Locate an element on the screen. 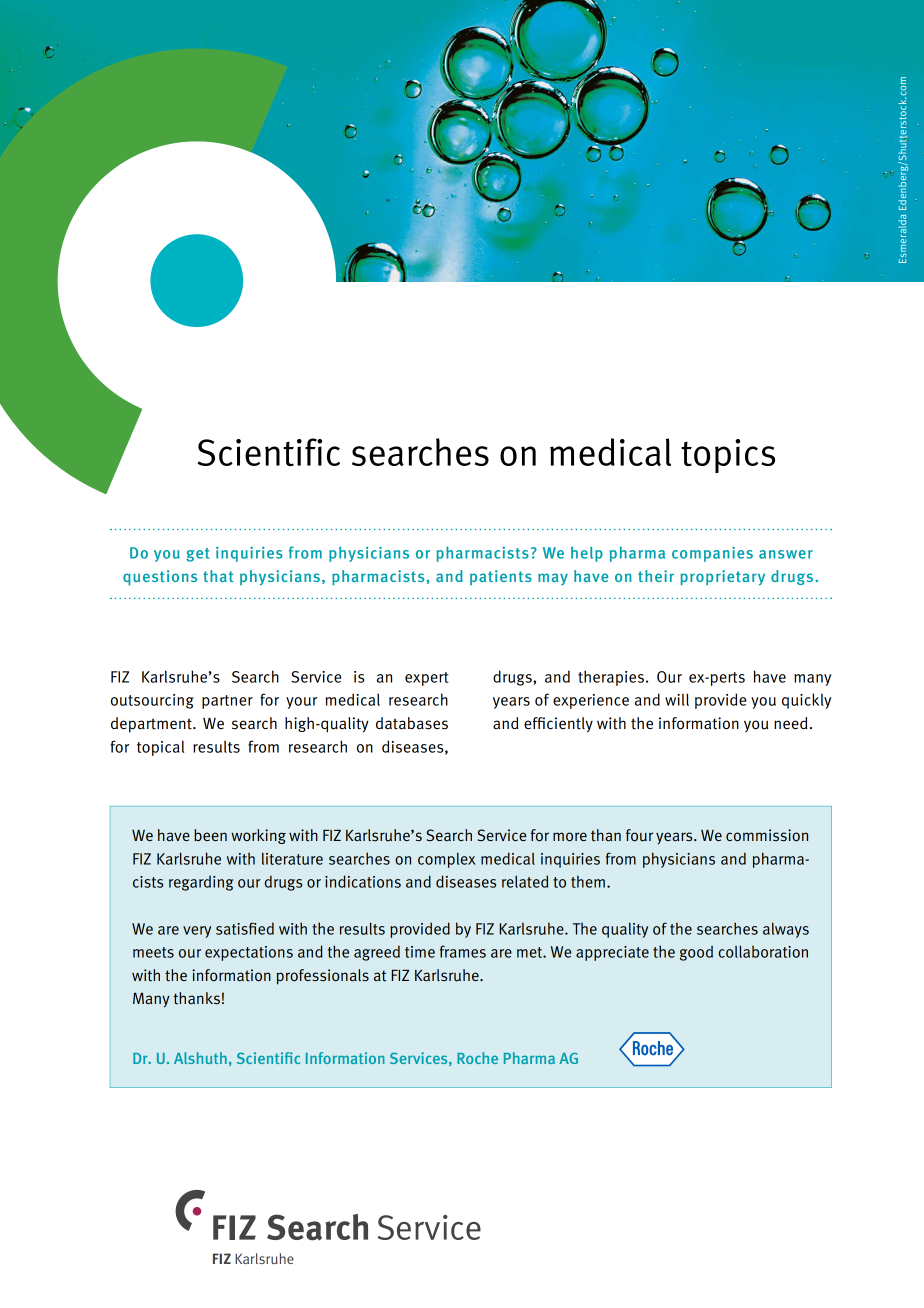  databases is located at coordinates (412, 723).
